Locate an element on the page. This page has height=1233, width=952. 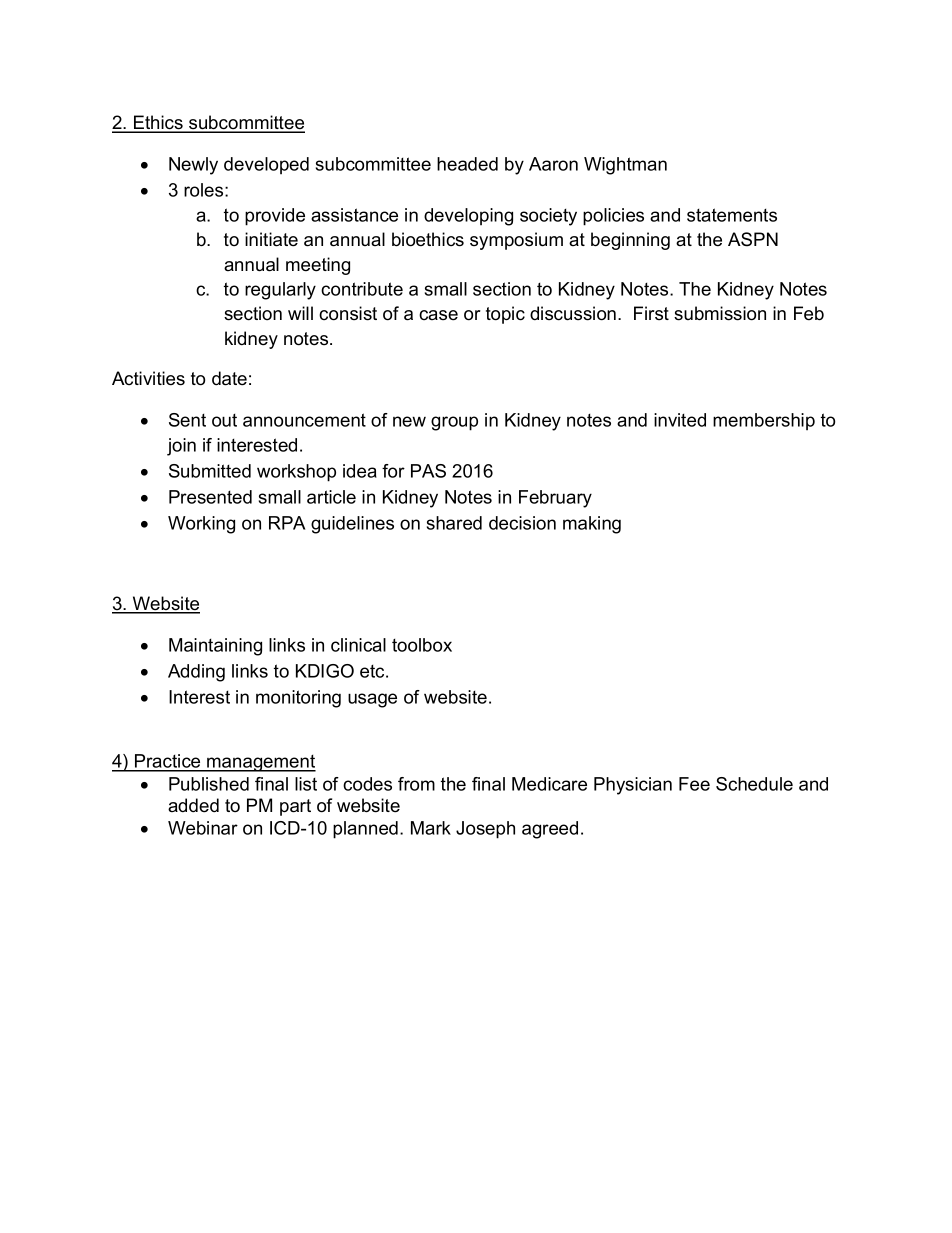
making is located at coordinates (592, 525).
